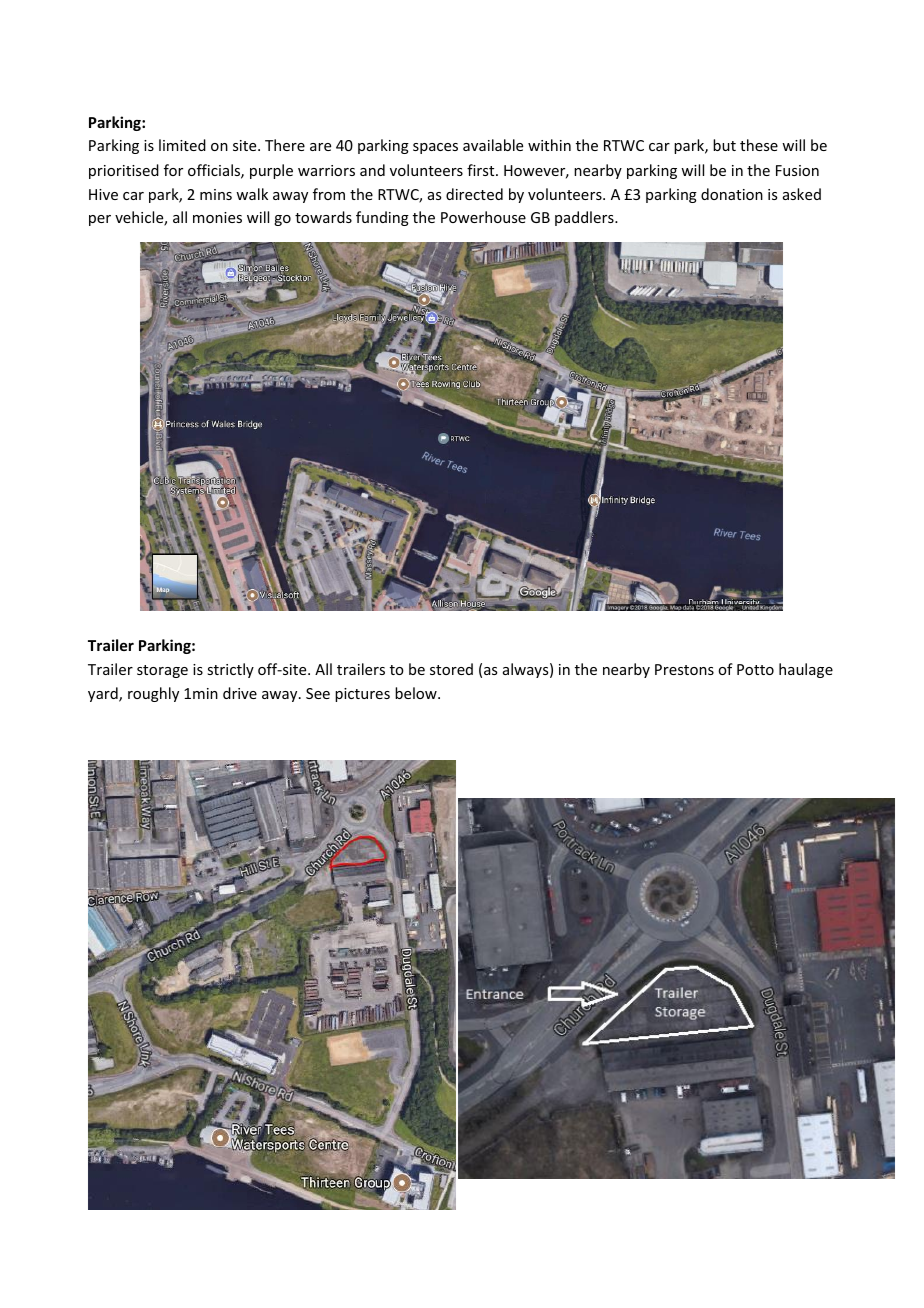 The image size is (924, 1308). What do you see at coordinates (483, 217) in the document?
I see `Powerhouse` at bounding box center [483, 217].
